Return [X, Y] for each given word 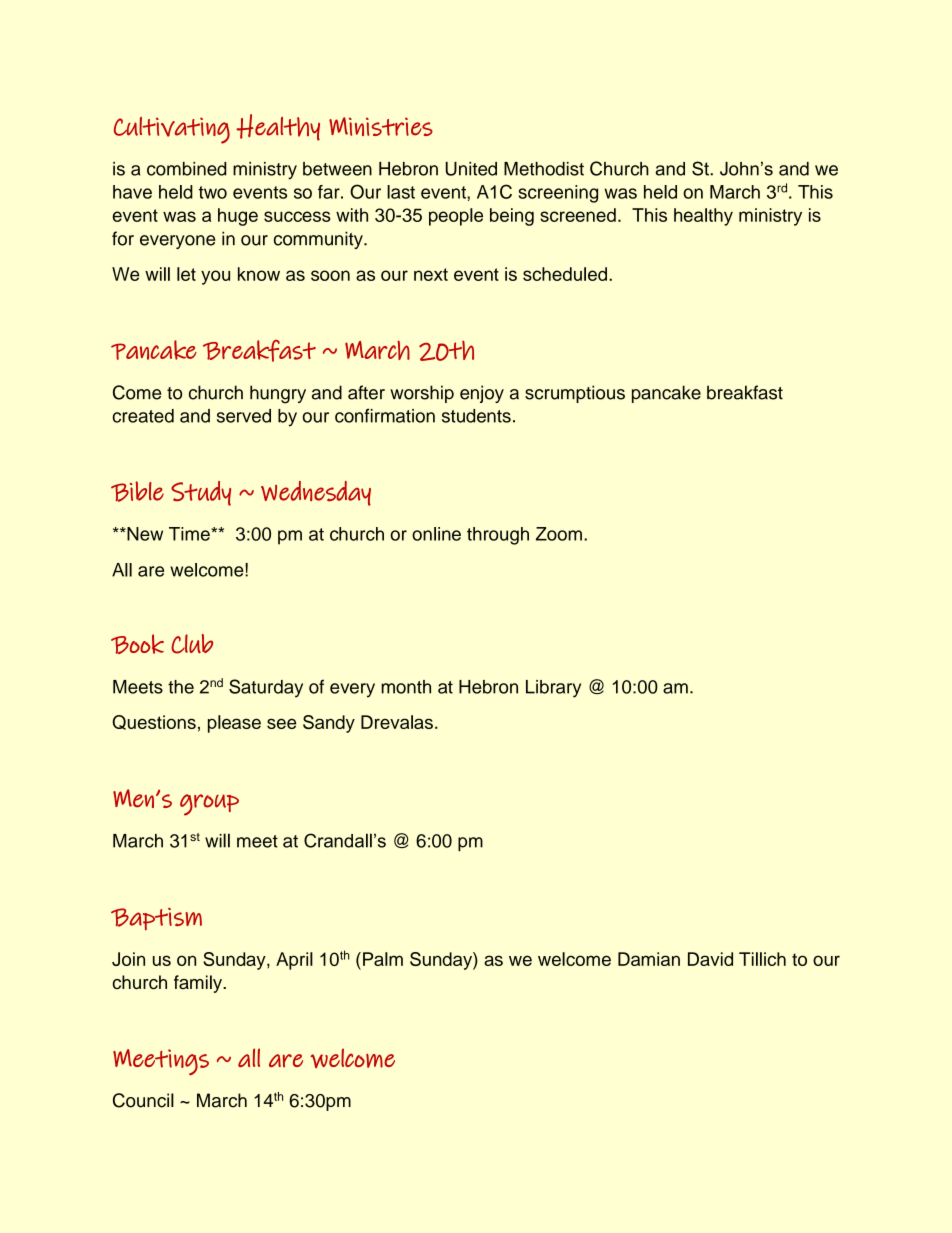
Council [143, 1100]
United [471, 169]
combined [186, 169]
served [244, 416]
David [710, 959]
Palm [383, 959]
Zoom [559, 534]
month [406, 687]
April [294, 961]
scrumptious [575, 394]
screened [578, 215]
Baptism [156, 919]
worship [422, 394]
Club [192, 644]
